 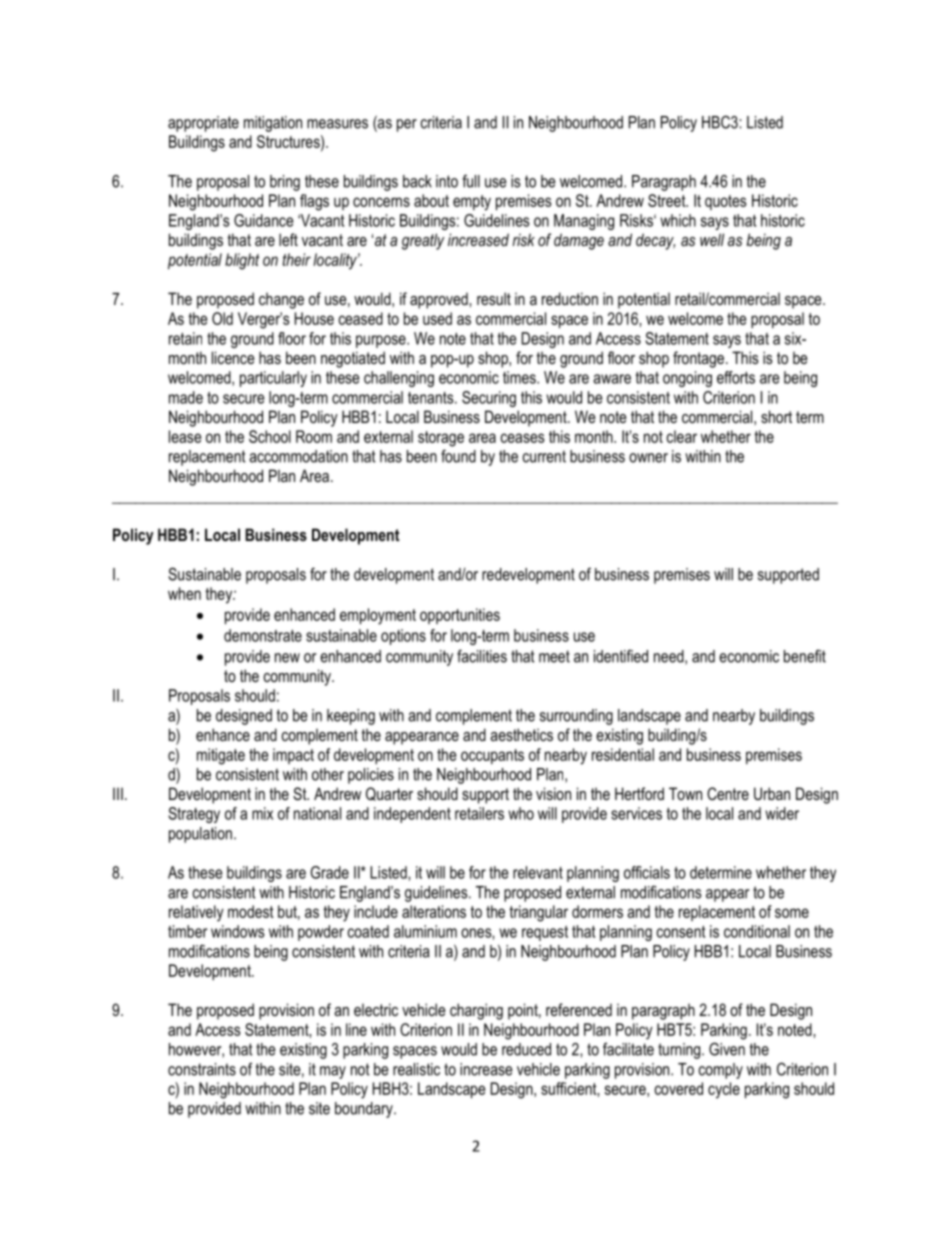 I want to click on mitigate, so click(x=221, y=756).
